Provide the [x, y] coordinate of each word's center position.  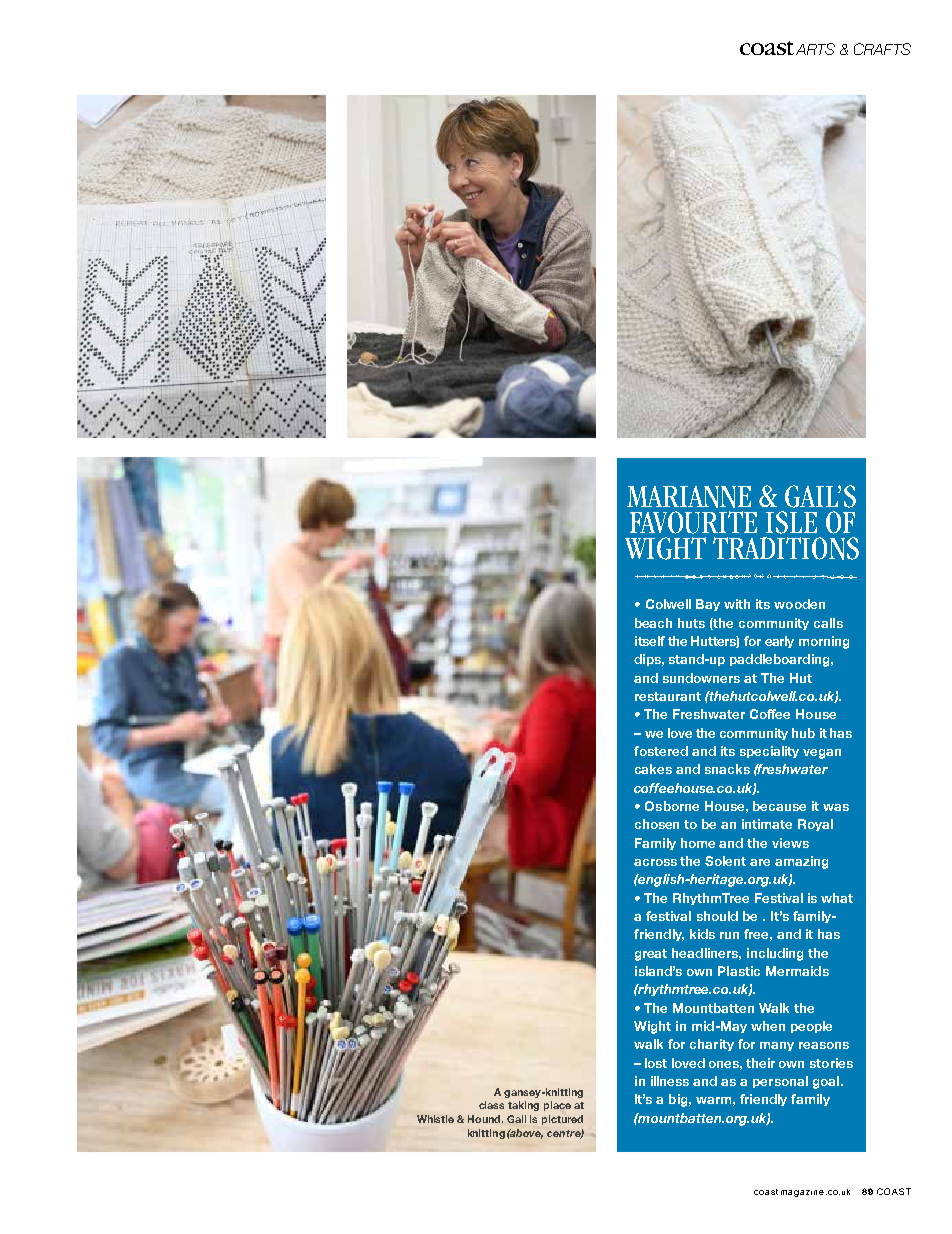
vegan [822, 754]
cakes [653, 769]
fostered [661, 751]
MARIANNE [689, 497]
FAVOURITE [693, 522]
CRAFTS [882, 49]
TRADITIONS [786, 548]
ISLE [791, 522]
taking [523, 1106]
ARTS [815, 49]
